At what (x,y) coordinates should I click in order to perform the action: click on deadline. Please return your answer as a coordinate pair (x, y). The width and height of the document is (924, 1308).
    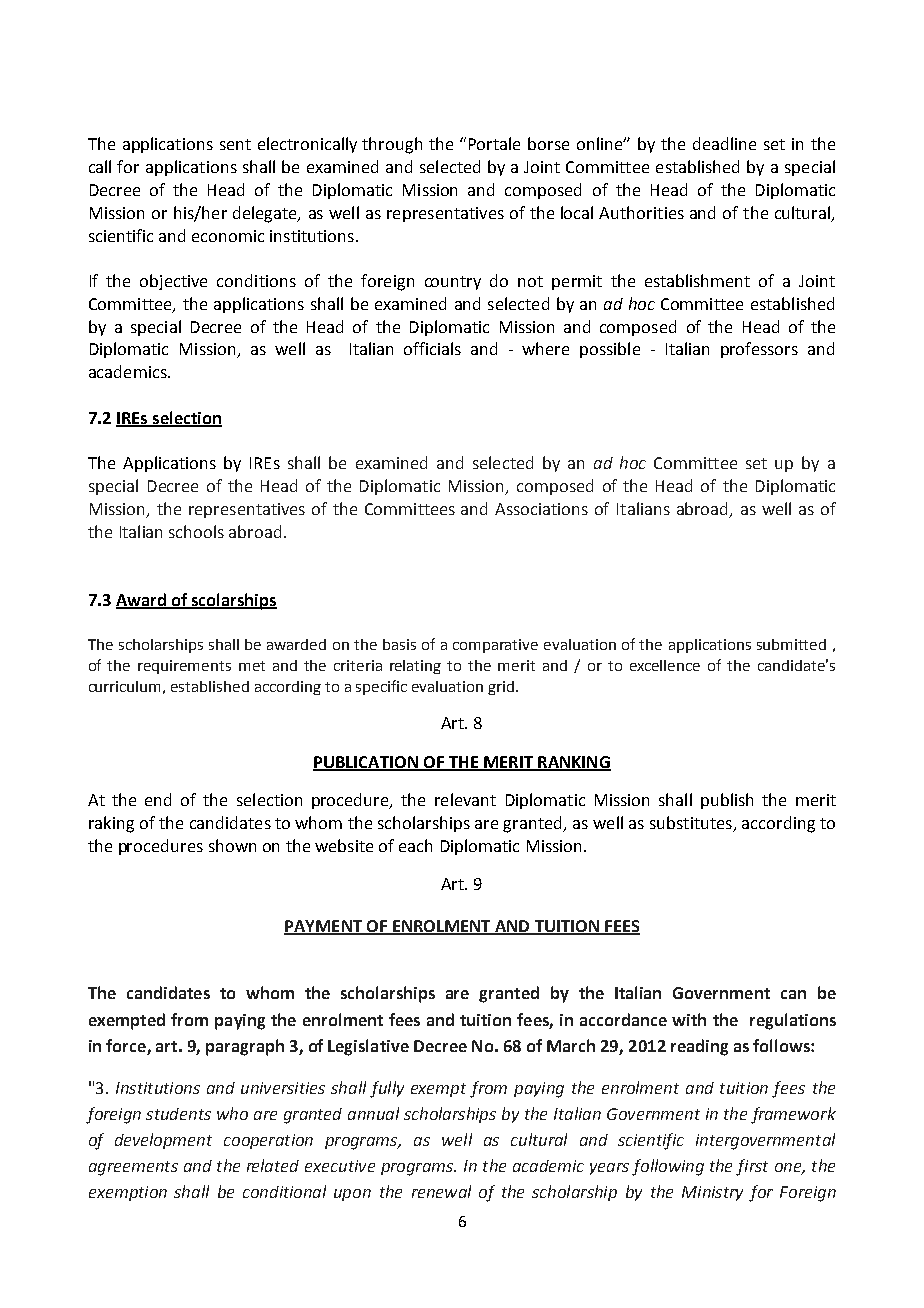
    Looking at the image, I should click on (724, 143).
